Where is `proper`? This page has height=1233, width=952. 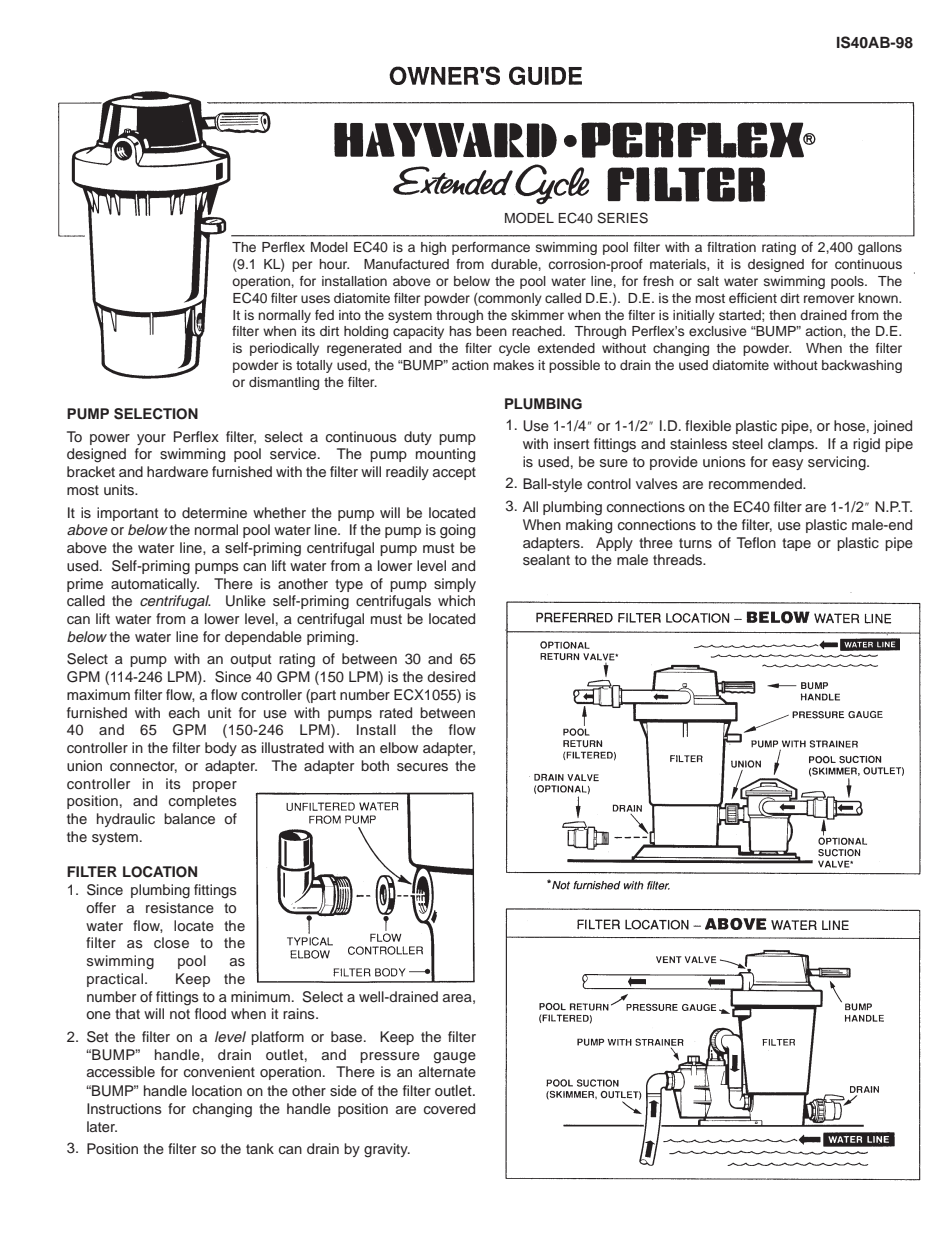 proper is located at coordinates (215, 786).
